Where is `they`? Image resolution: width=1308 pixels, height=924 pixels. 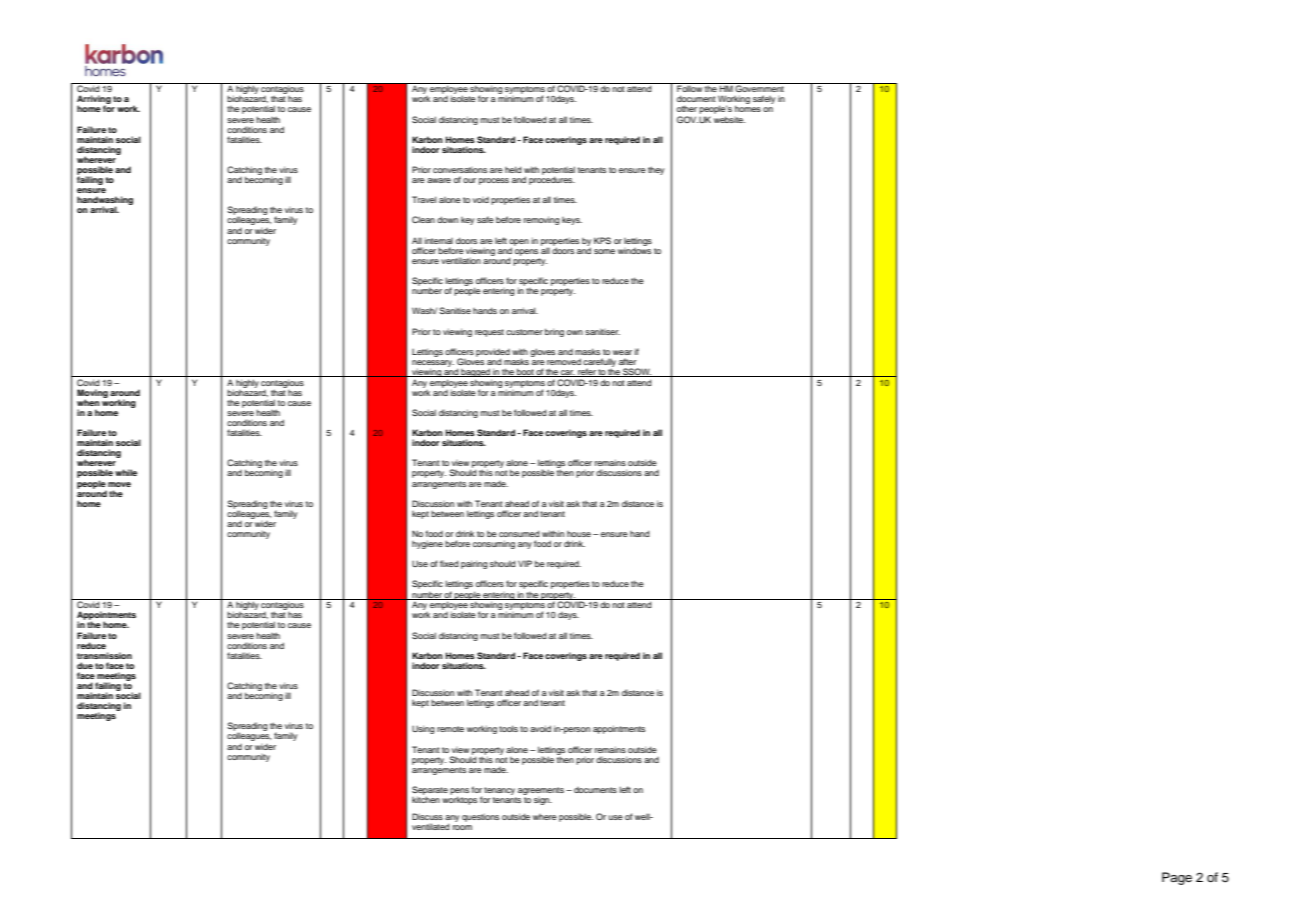 they is located at coordinates (656, 170).
